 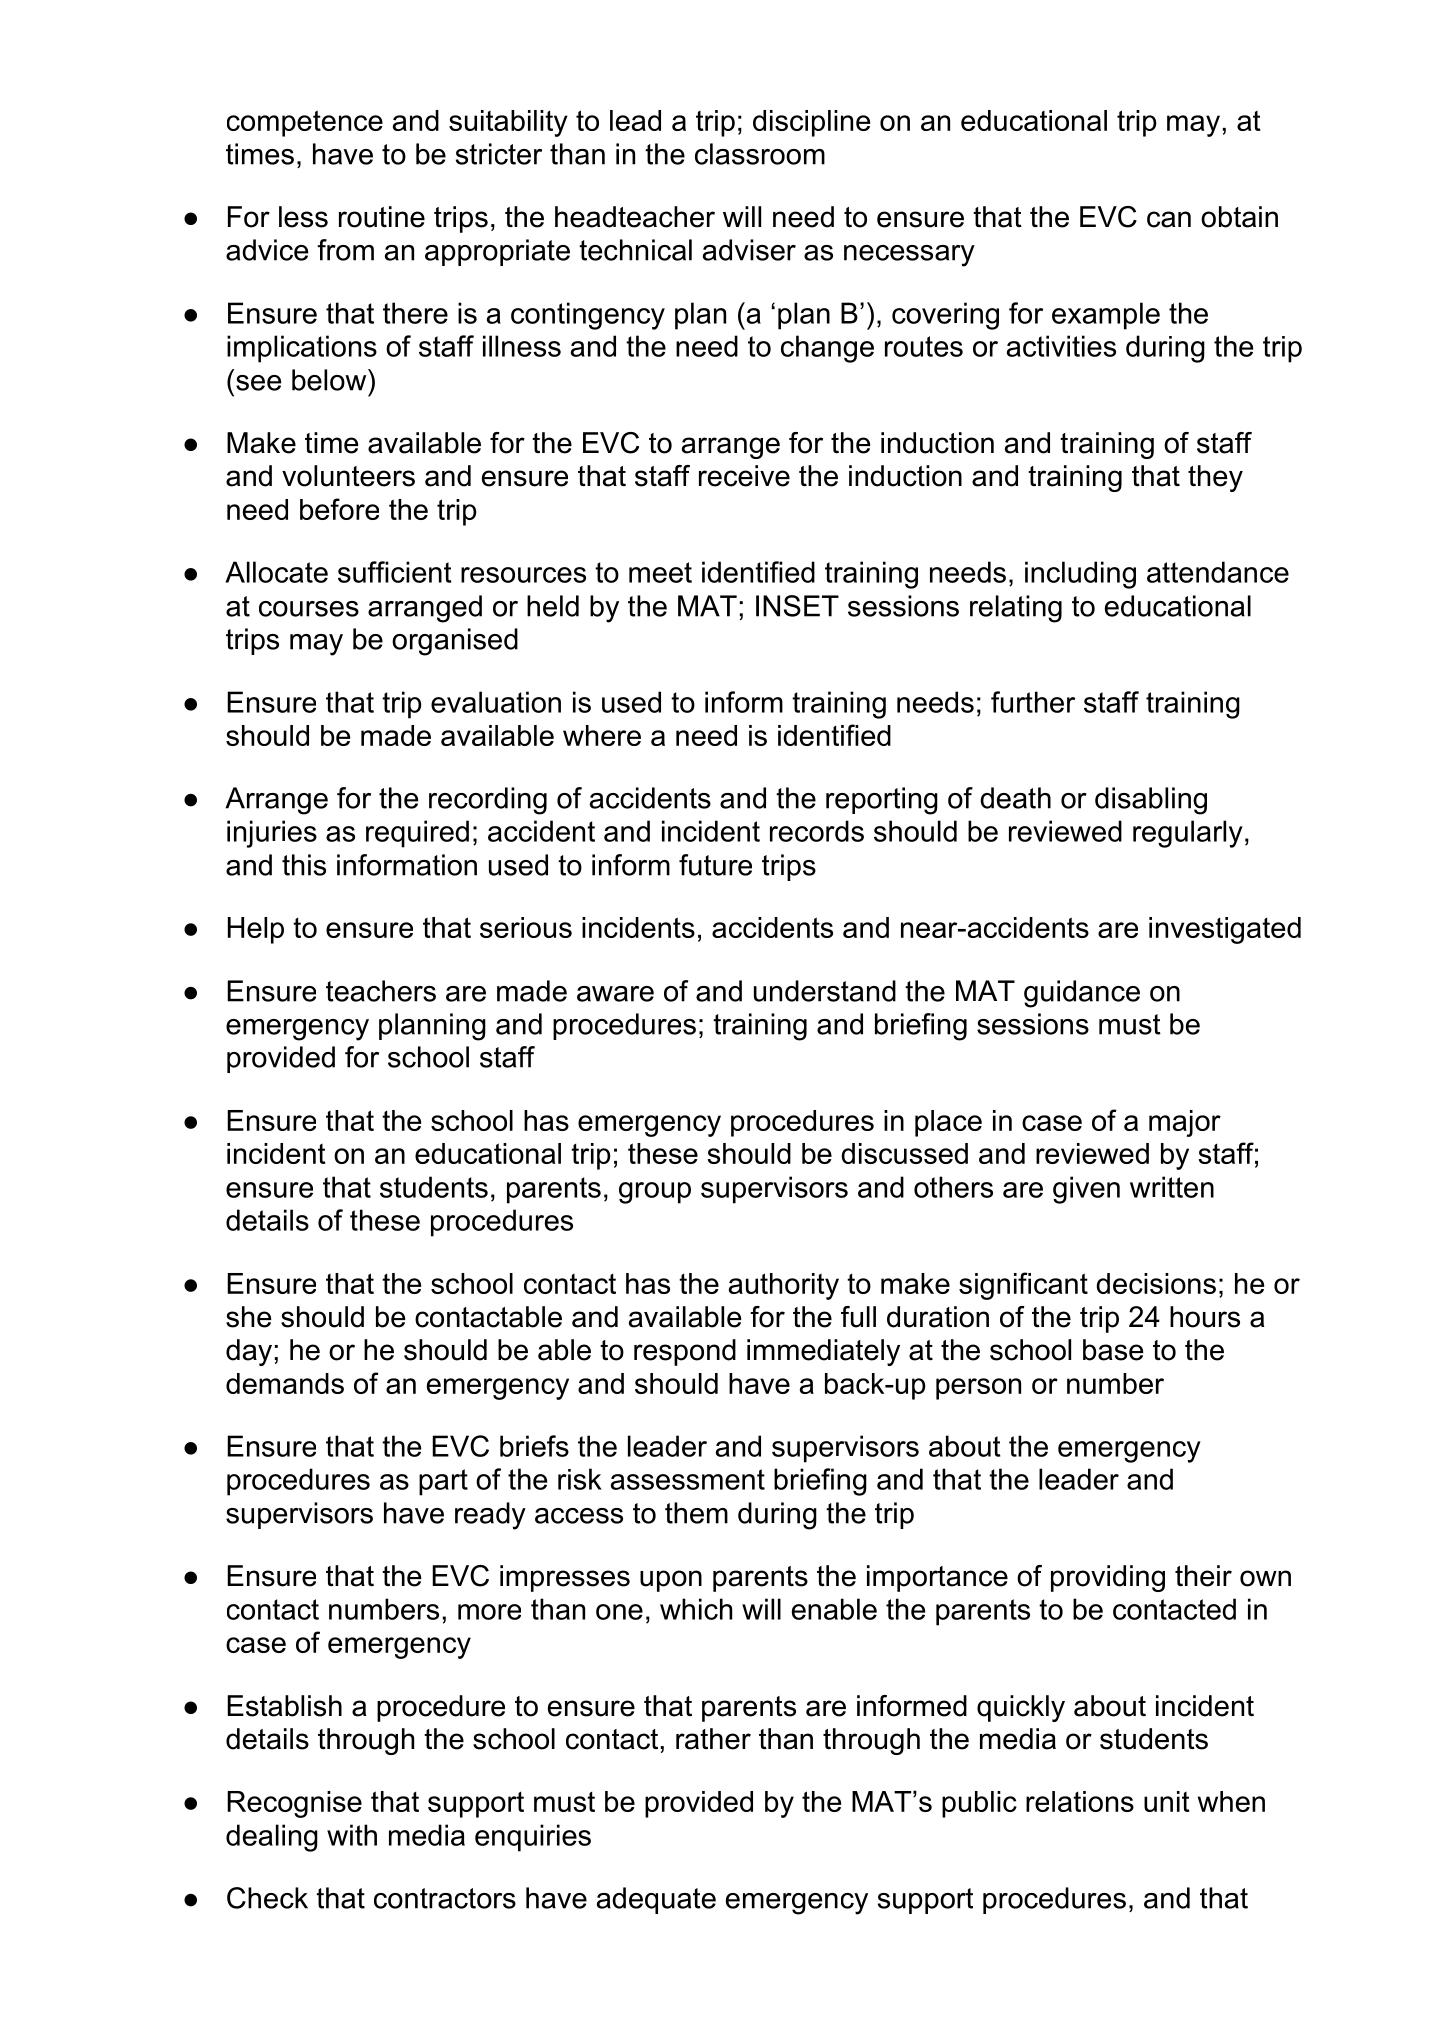 What do you see at coordinates (1080, 575) in the screenshot?
I see `including` at bounding box center [1080, 575].
